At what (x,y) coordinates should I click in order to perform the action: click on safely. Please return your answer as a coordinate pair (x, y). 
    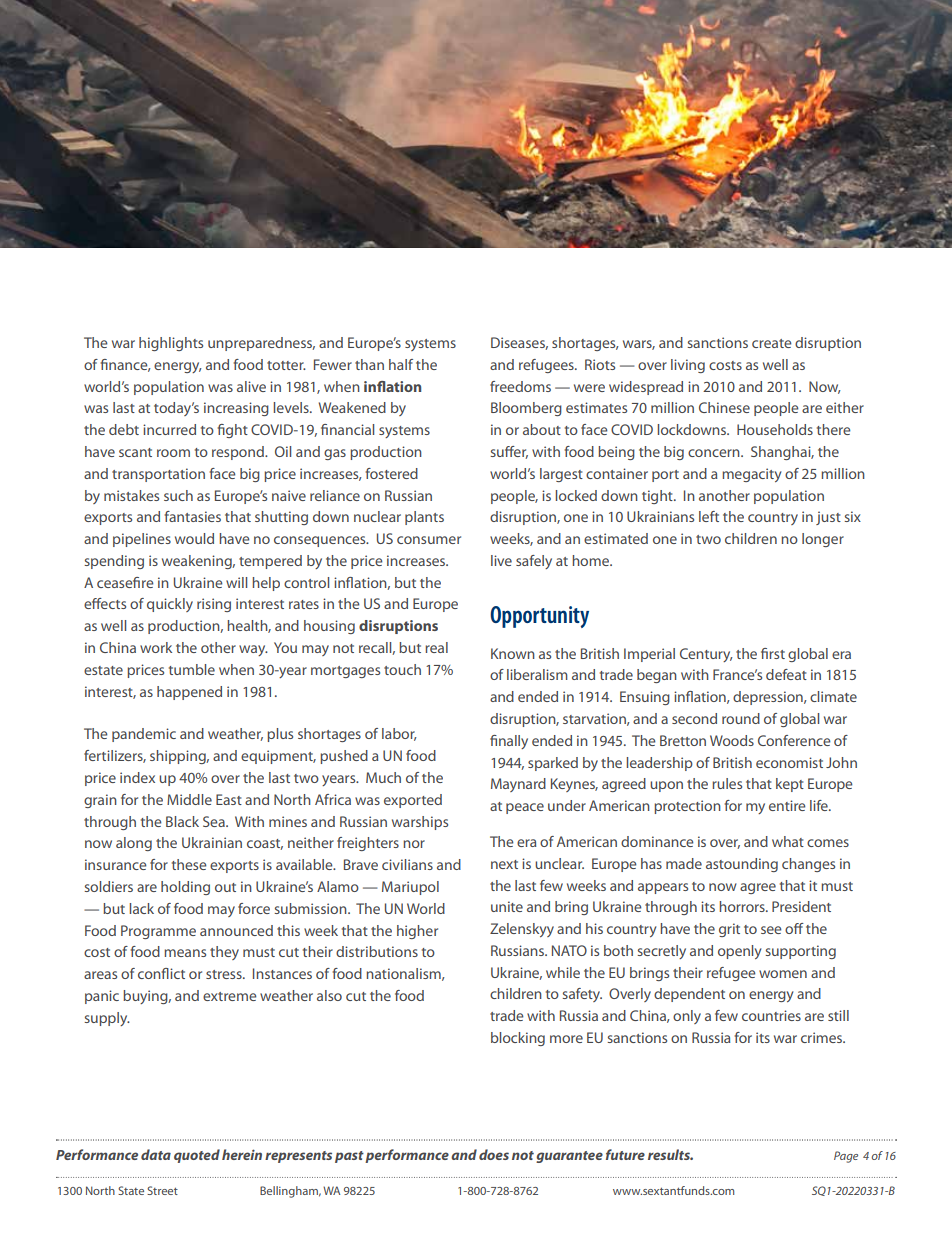
    Looking at the image, I should click on (534, 562).
